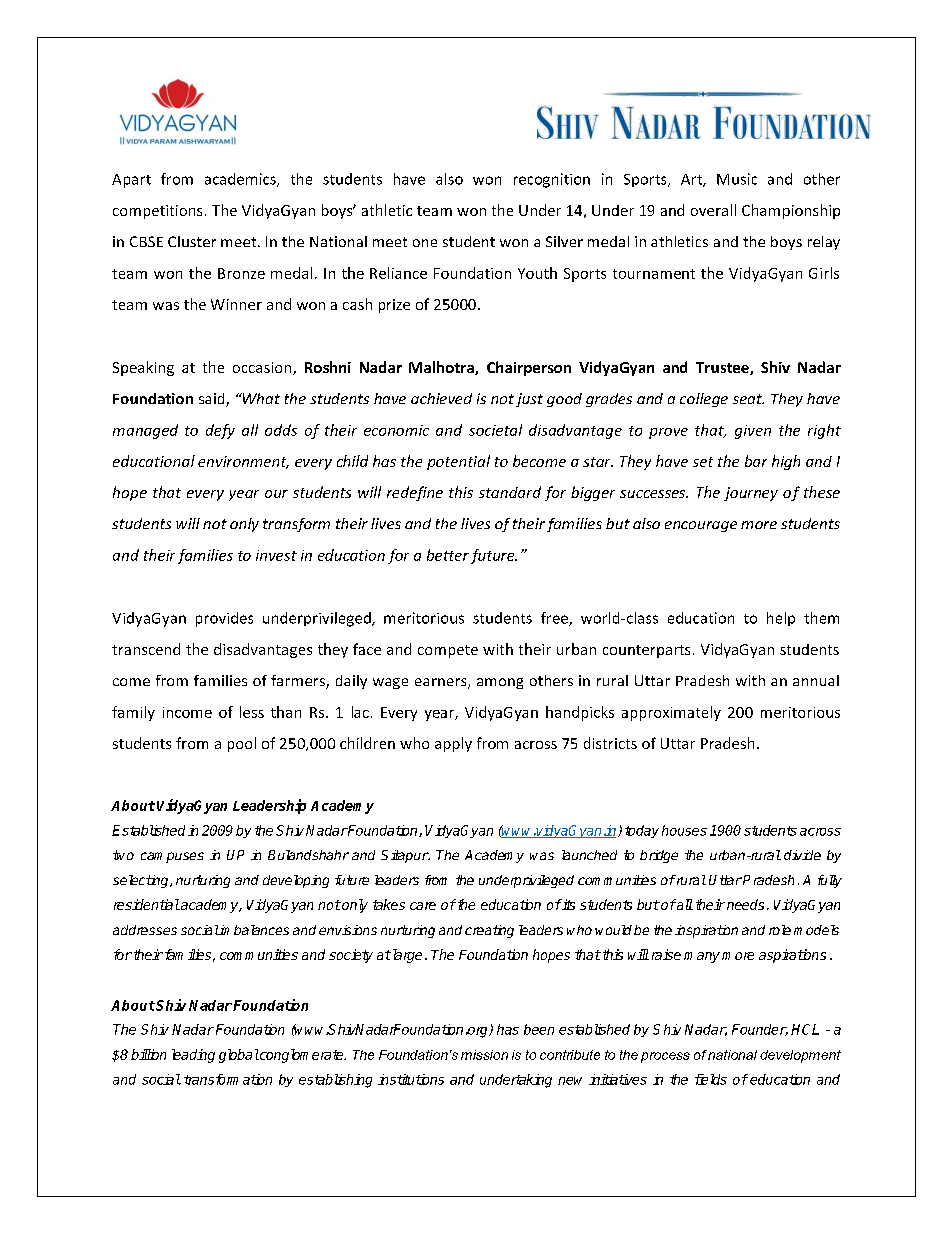  What do you see at coordinates (442, 368) in the image?
I see `Malhotra` at bounding box center [442, 368].
